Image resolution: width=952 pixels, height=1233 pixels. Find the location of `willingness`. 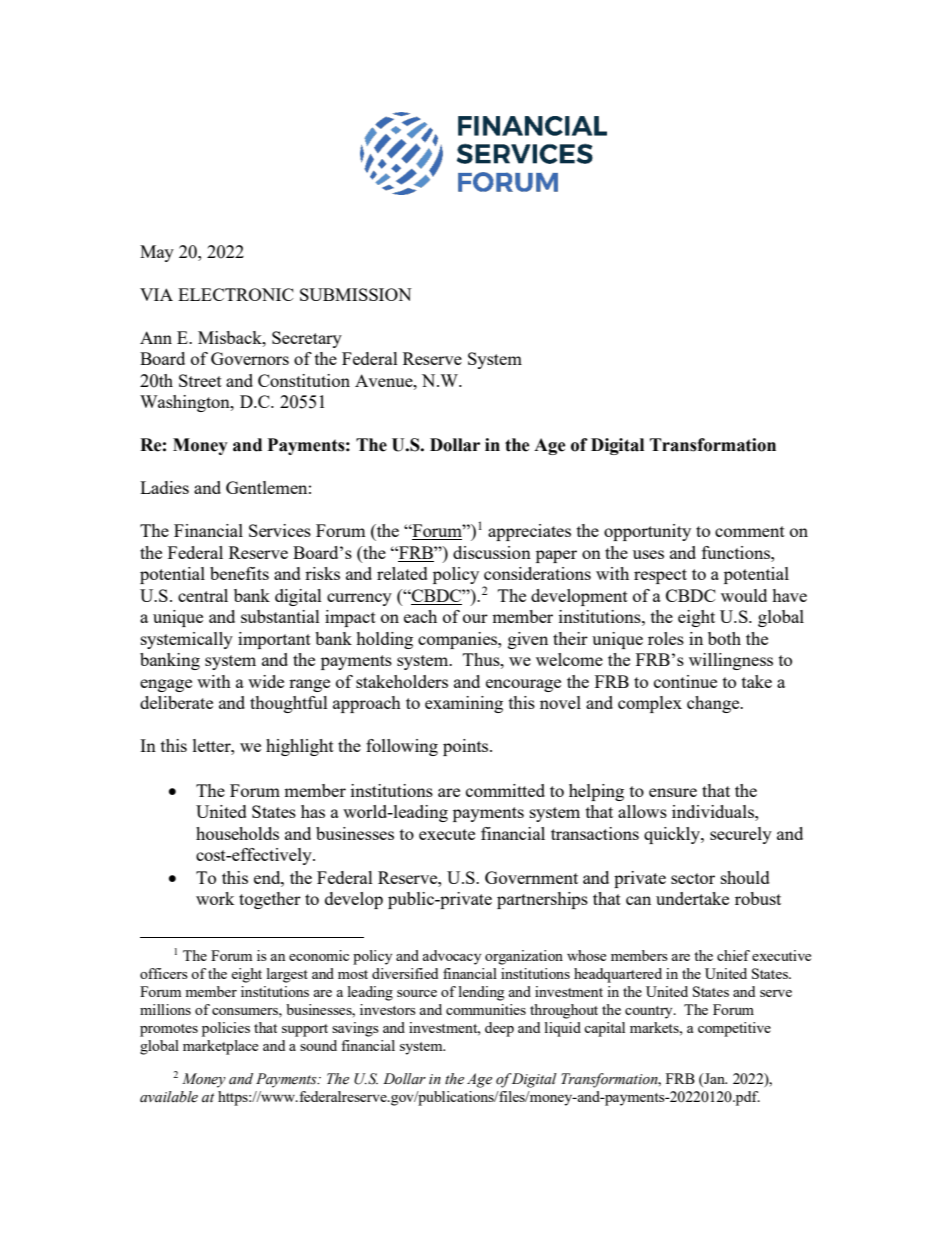

willingness is located at coordinates (731, 661).
